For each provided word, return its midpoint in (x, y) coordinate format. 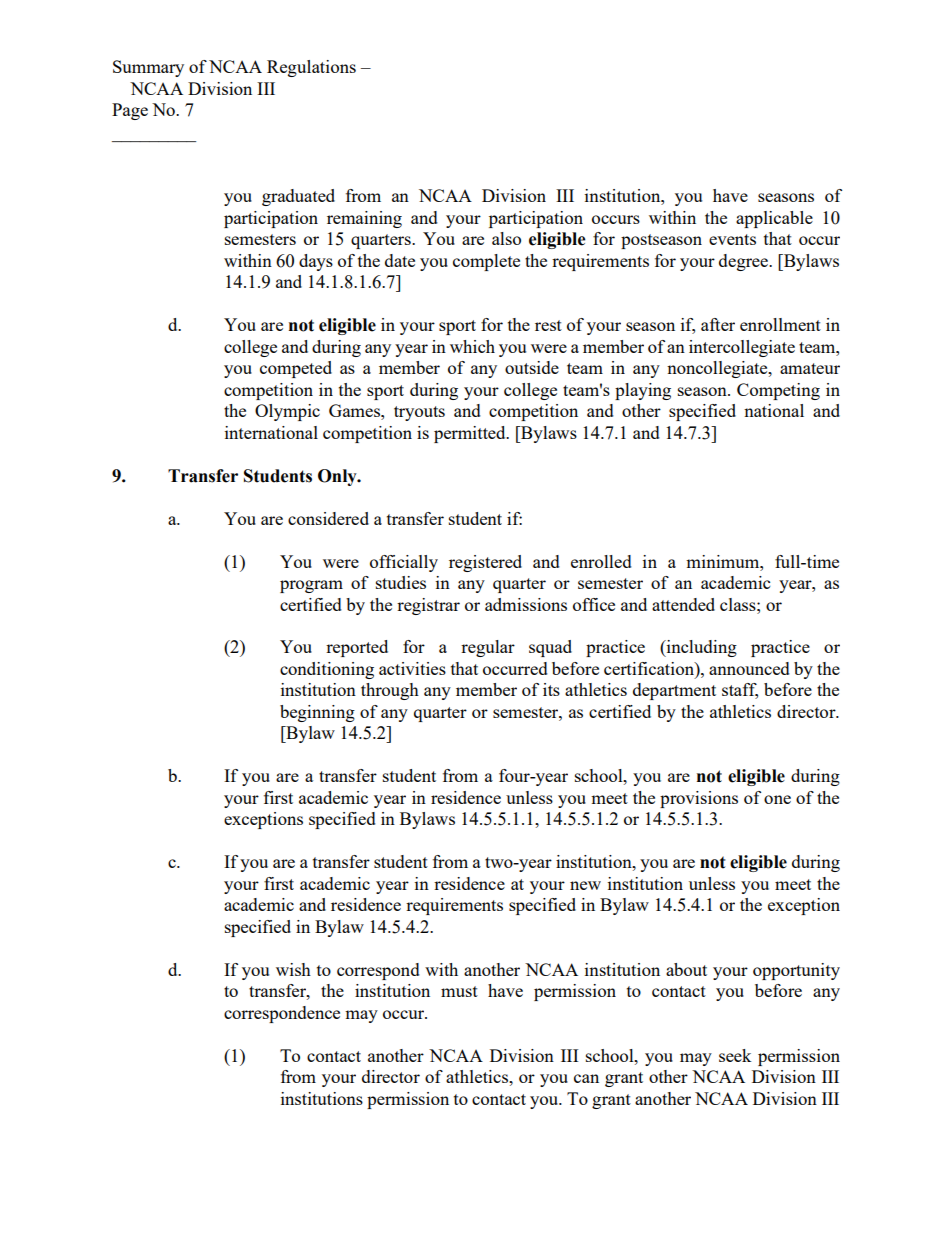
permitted (471, 434)
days (316, 262)
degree (745, 262)
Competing (778, 391)
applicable (774, 219)
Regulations (311, 68)
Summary (148, 68)
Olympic (287, 412)
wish (293, 969)
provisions (699, 799)
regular (488, 648)
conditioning (327, 670)
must (459, 991)
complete (486, 262)
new (585, 885)
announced (749, 668)
